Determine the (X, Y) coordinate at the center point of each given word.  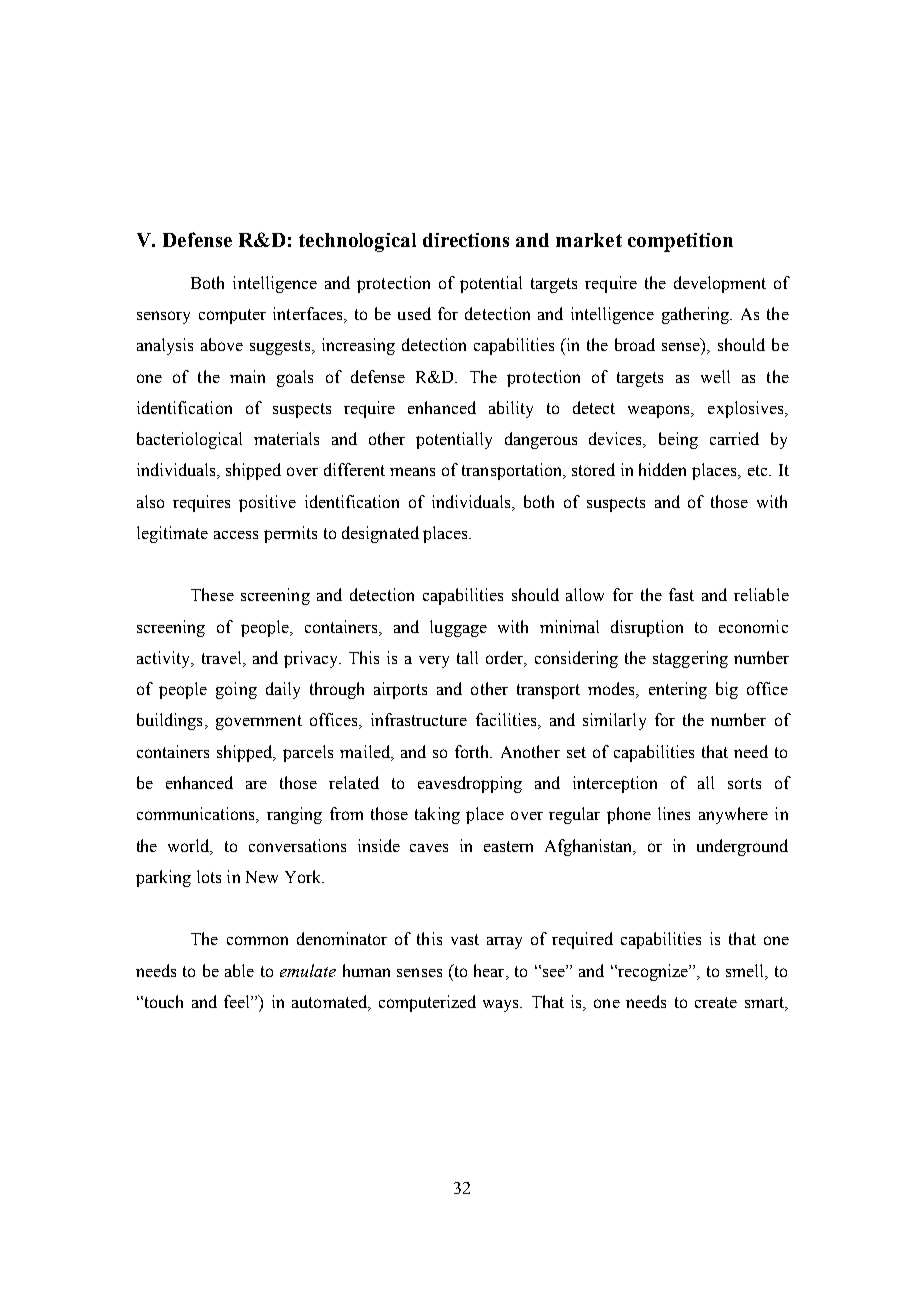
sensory (163, 317)
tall (467, 657)
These (212, 594)
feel (238, 1001)
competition (680, 242)
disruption (647, 628)
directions (466, 240)
